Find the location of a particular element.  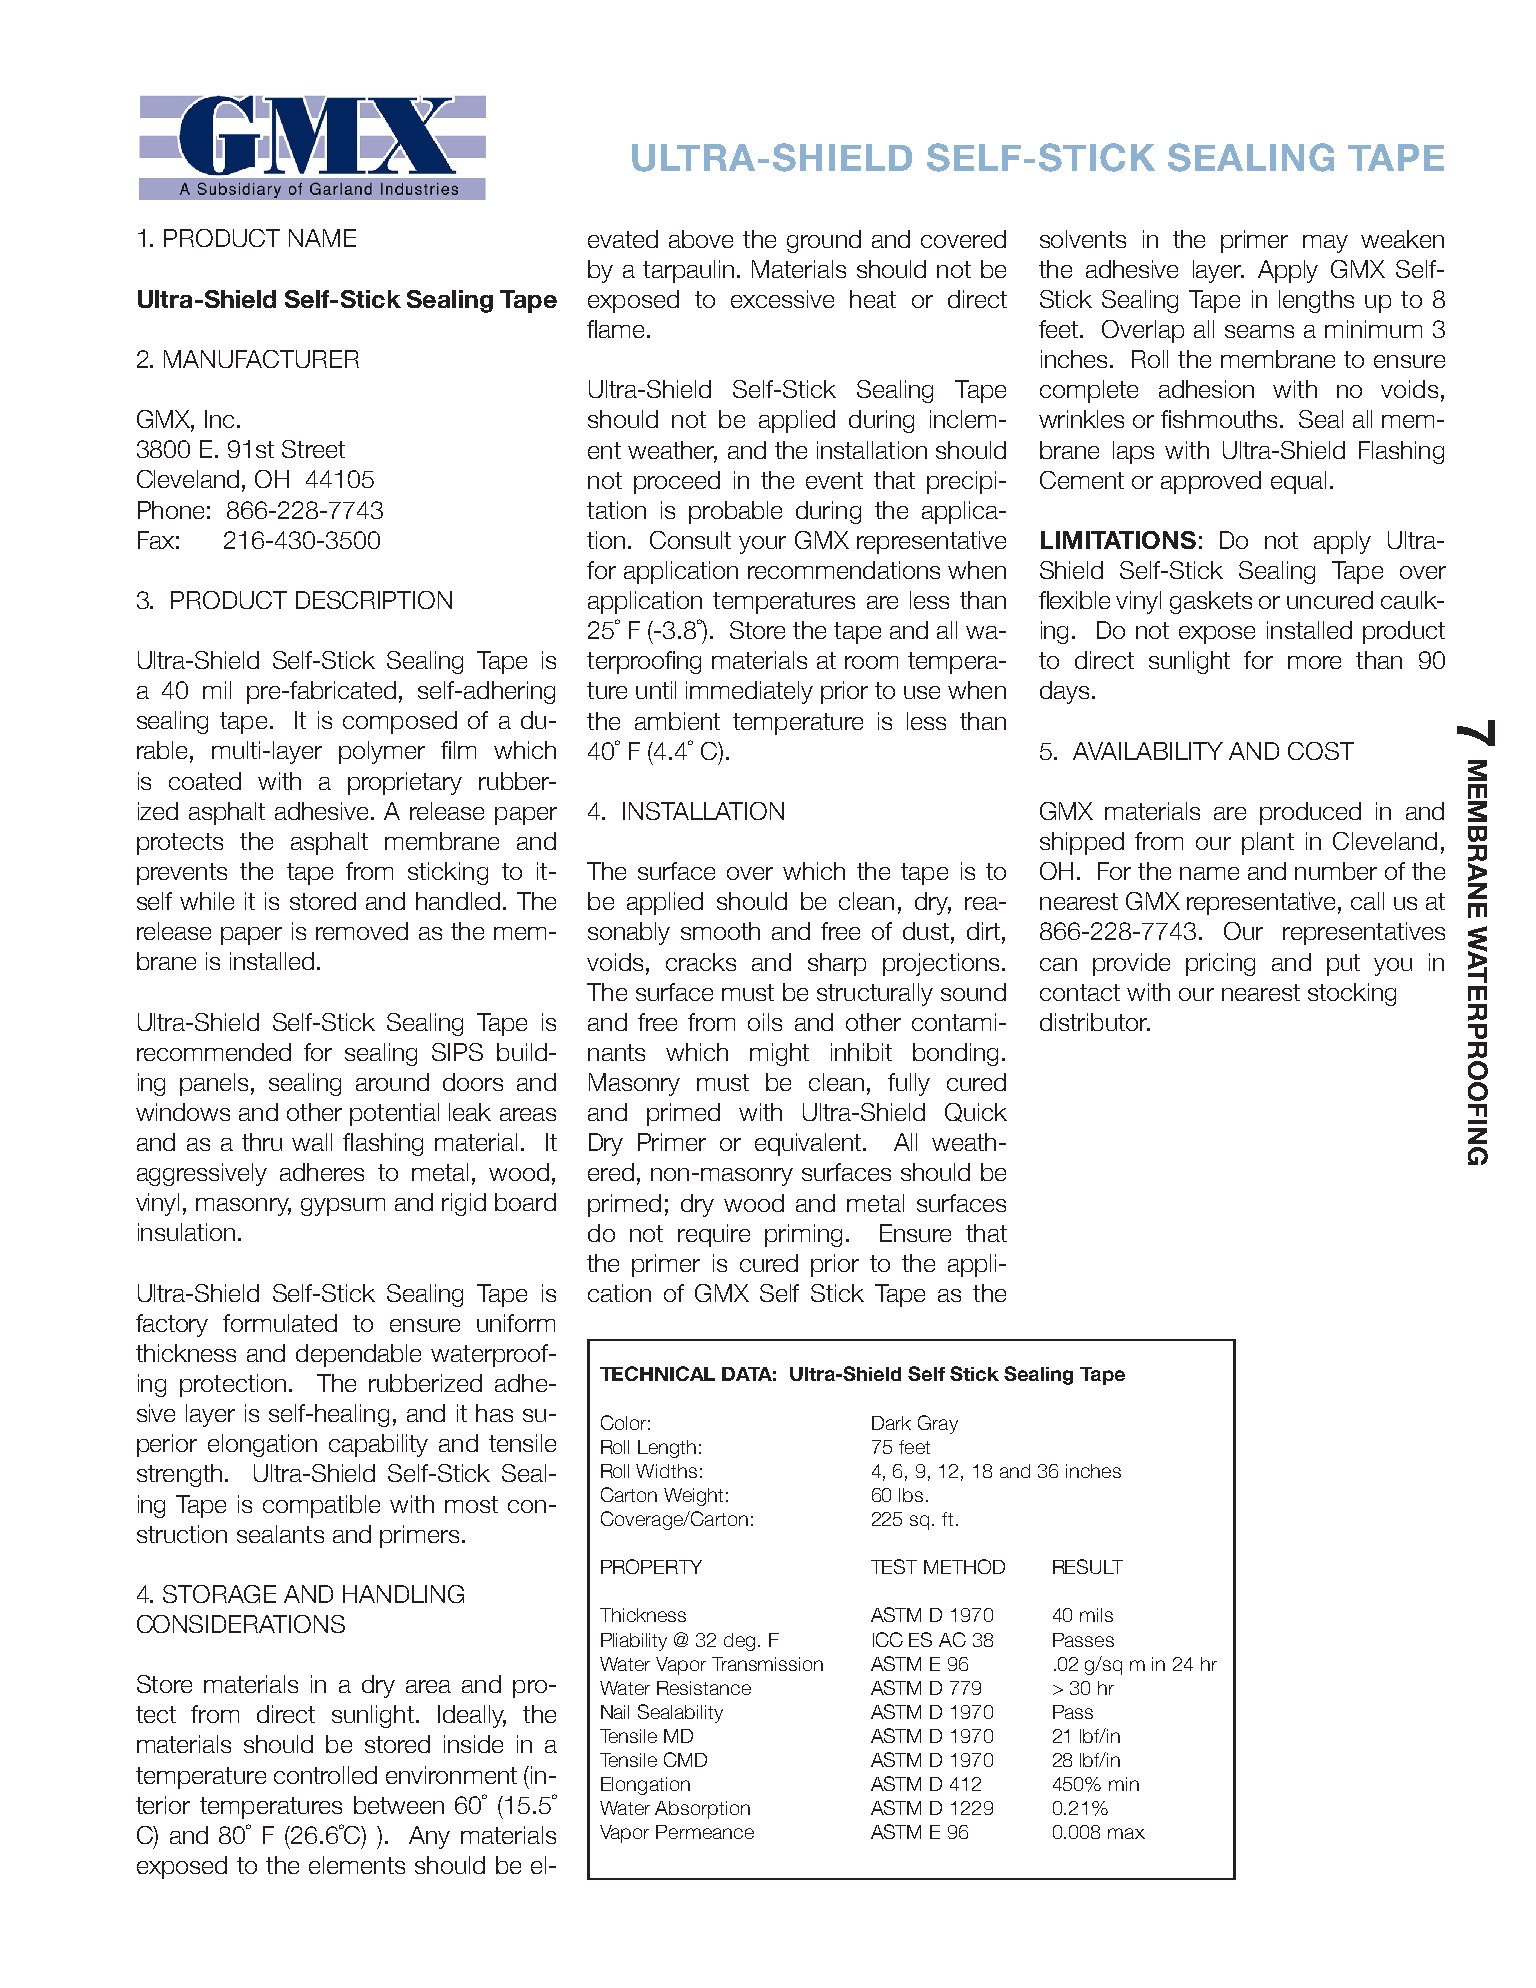

between is located at coordinates (399, 1805).
